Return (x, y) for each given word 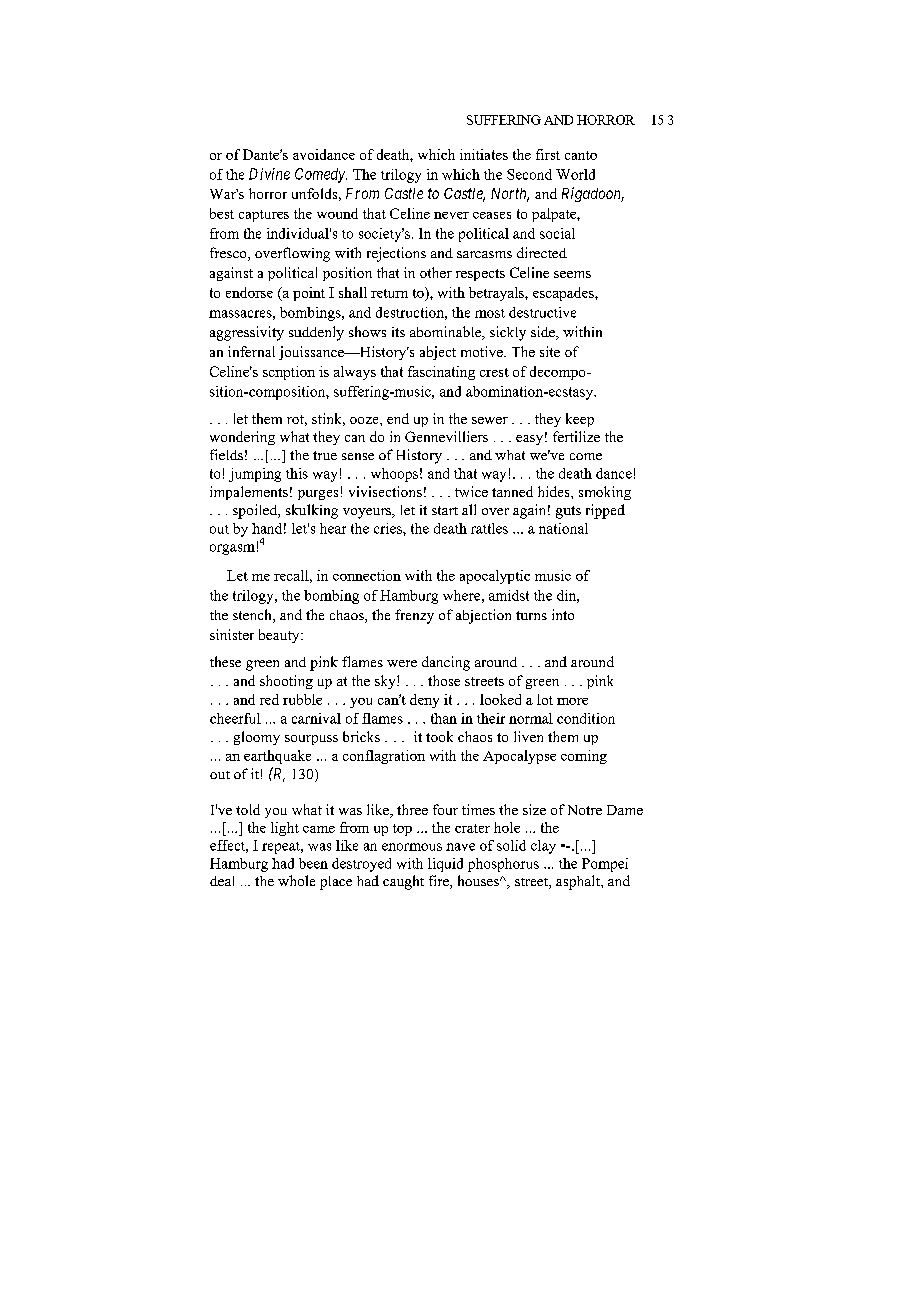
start (445, 510)
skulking (312, 511)
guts (568, 512)
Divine (269, 174)
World (575, 174)
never (451, 215)
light (285, 829)
